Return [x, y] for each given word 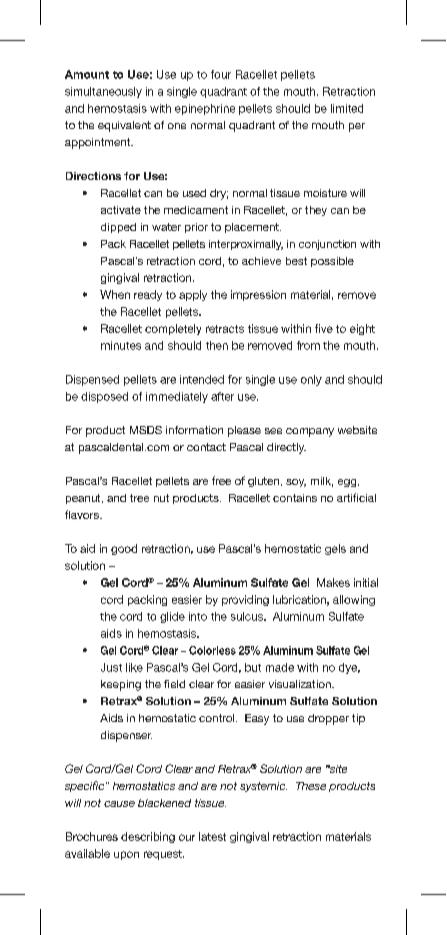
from [308, 345]
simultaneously [103, 92]
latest [212, 836]
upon [126, 855]
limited [347, 108]
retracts [225, 329]
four [221, 74]
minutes [121, 345]
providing [245, 600]
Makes [333, 582]
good [124, 549]
